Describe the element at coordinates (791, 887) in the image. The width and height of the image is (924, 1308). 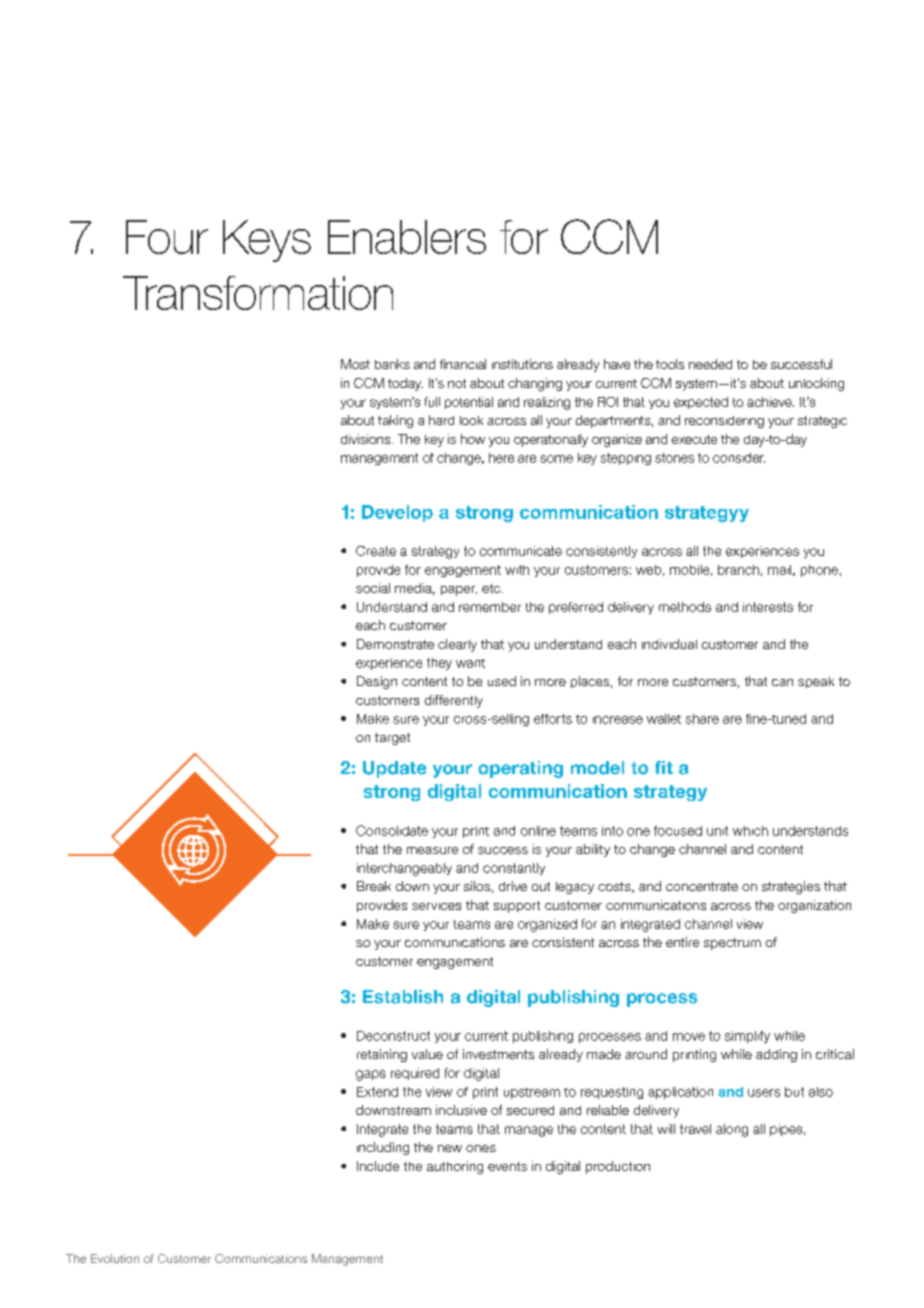
I see `strategies` at that location.
